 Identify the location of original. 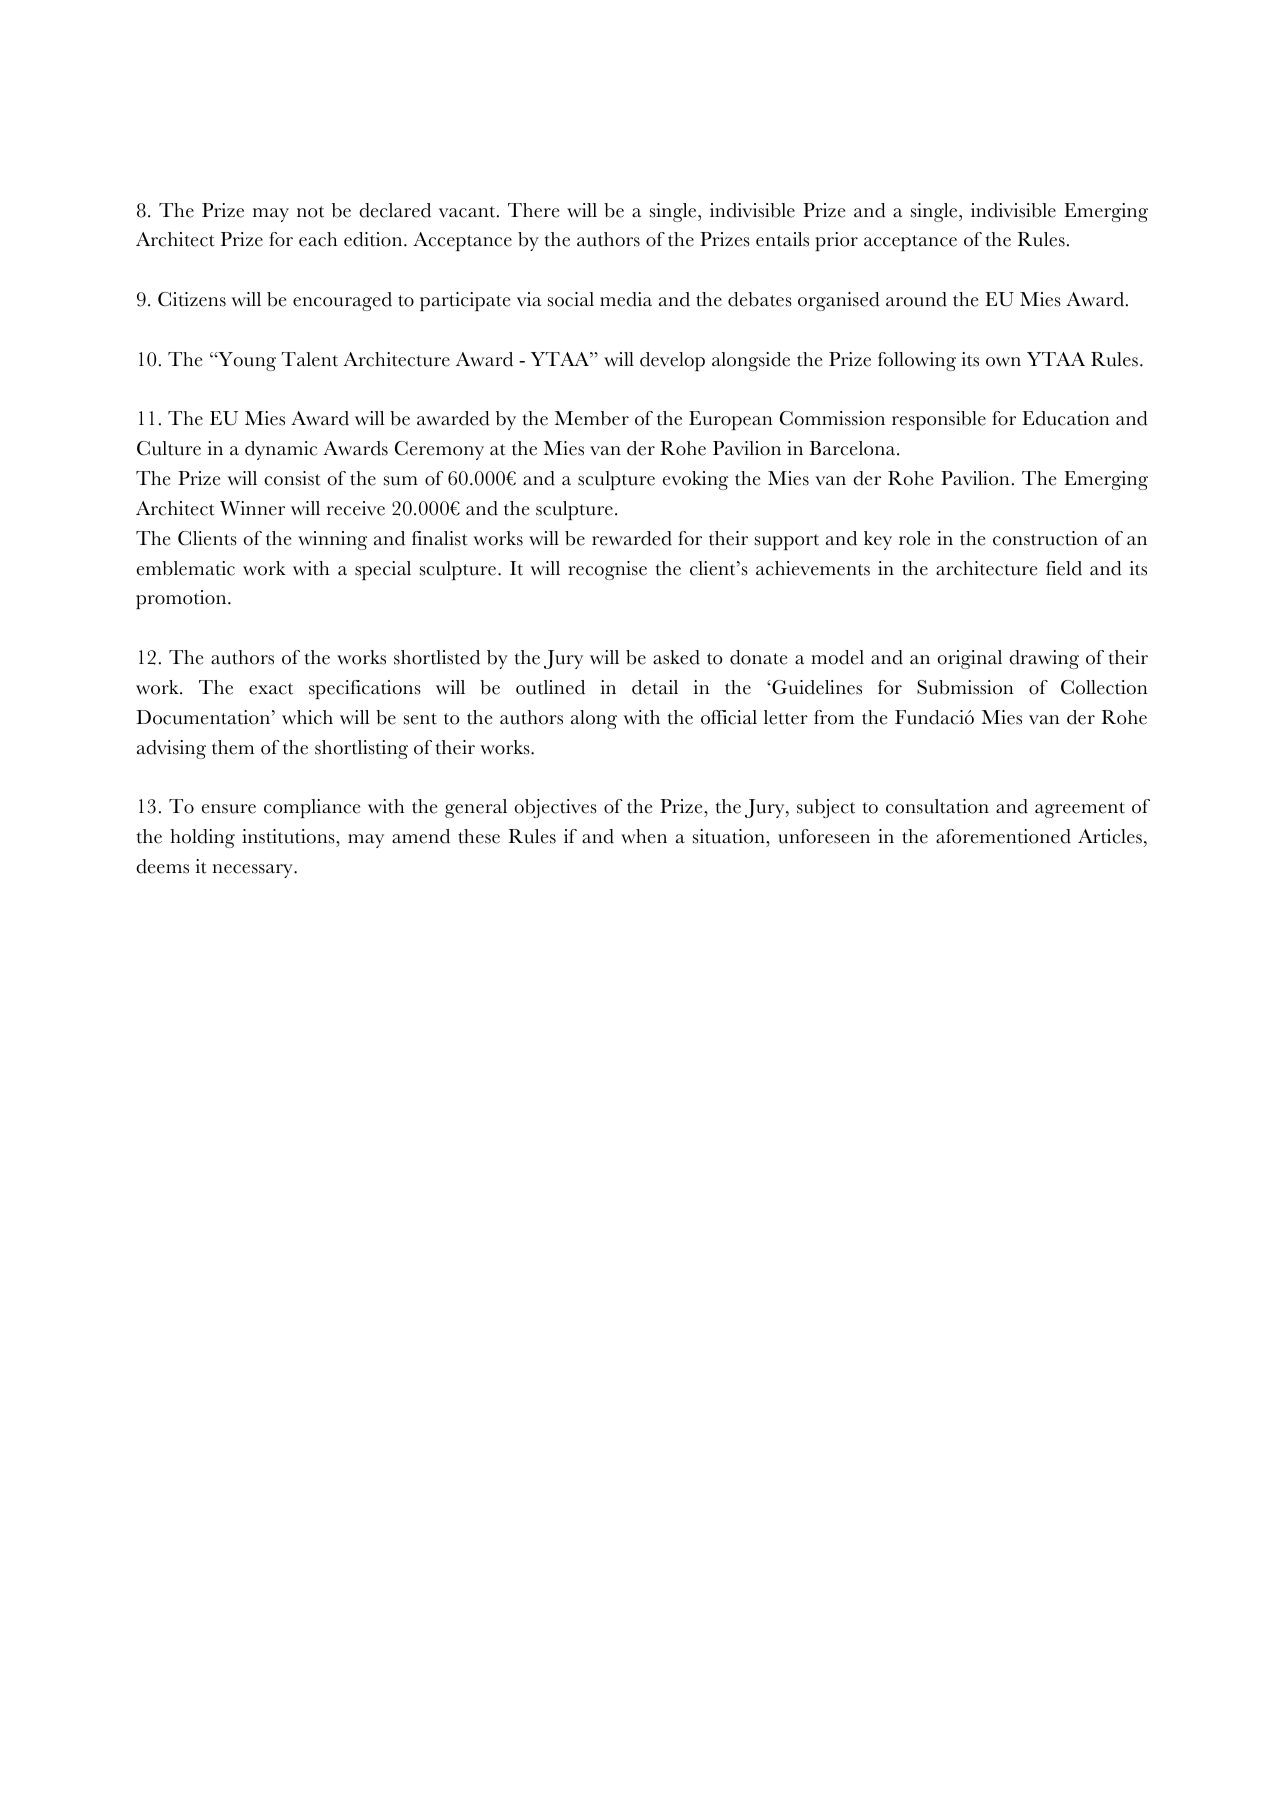
(970, 659).
